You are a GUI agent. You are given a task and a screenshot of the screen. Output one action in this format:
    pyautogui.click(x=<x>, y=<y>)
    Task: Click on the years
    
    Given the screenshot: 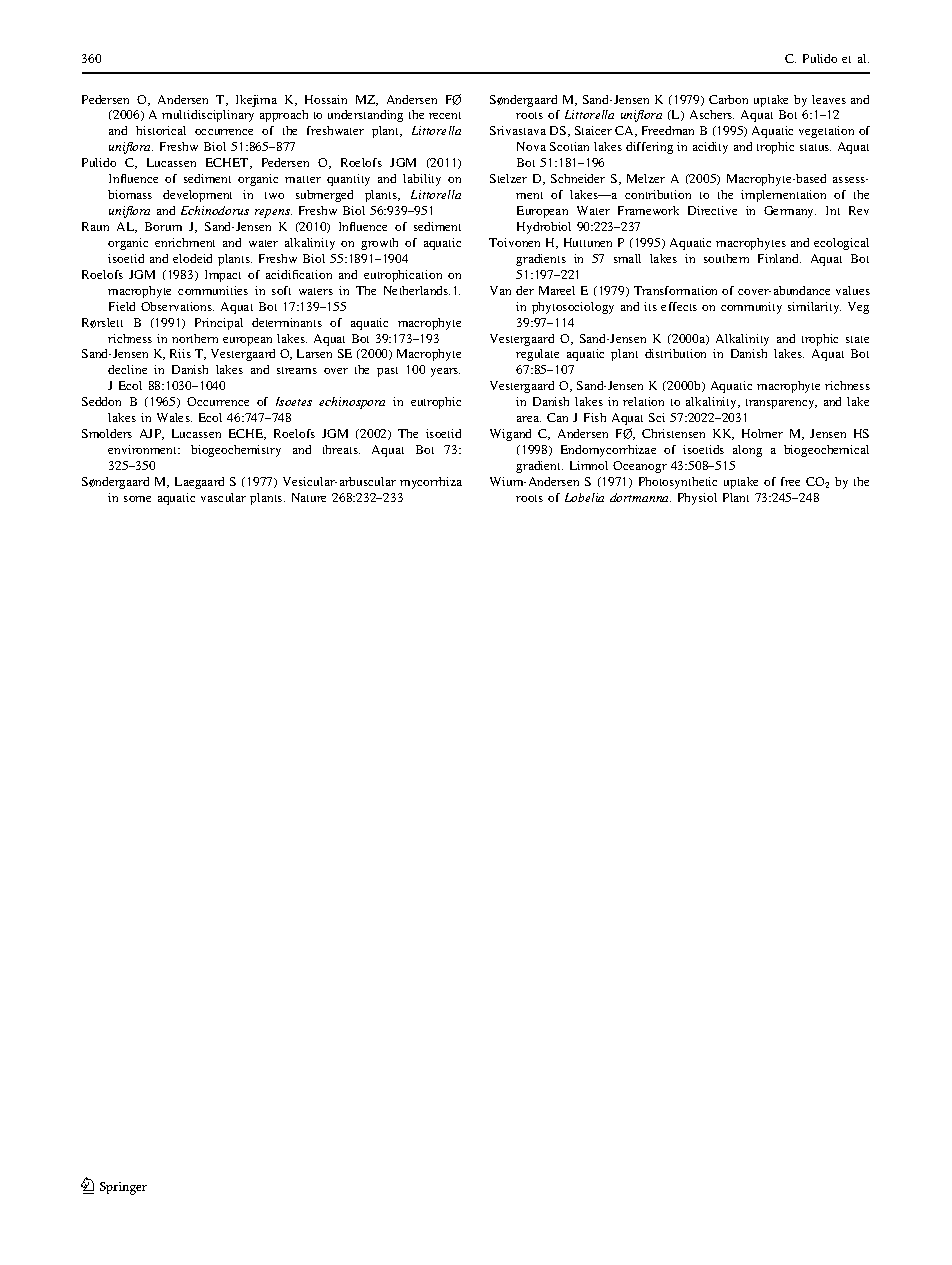 What is the action you would take?
    pyautogui.click(x=445, y=372)
